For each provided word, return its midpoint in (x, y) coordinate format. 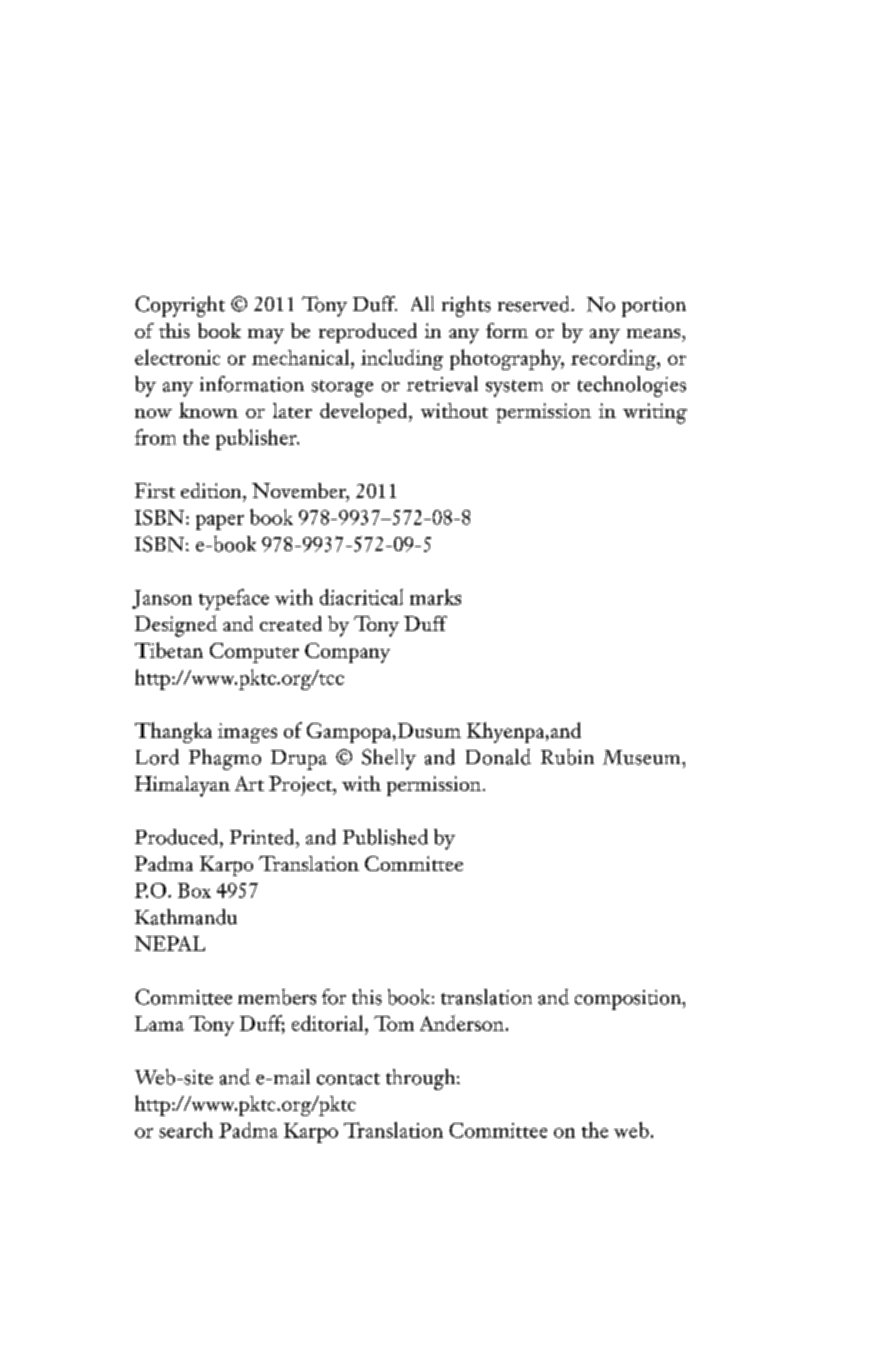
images (247, 733)
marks (435, 597)
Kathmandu (186, 917)
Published (385, 837)
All (422, 303)
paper (220, 522)
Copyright (180, 306)
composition (629, 1000)
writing (655, 413)
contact (348, 1079)
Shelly (389, 759)
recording (614, 359)
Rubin (567, 757)
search (186, 1130)
